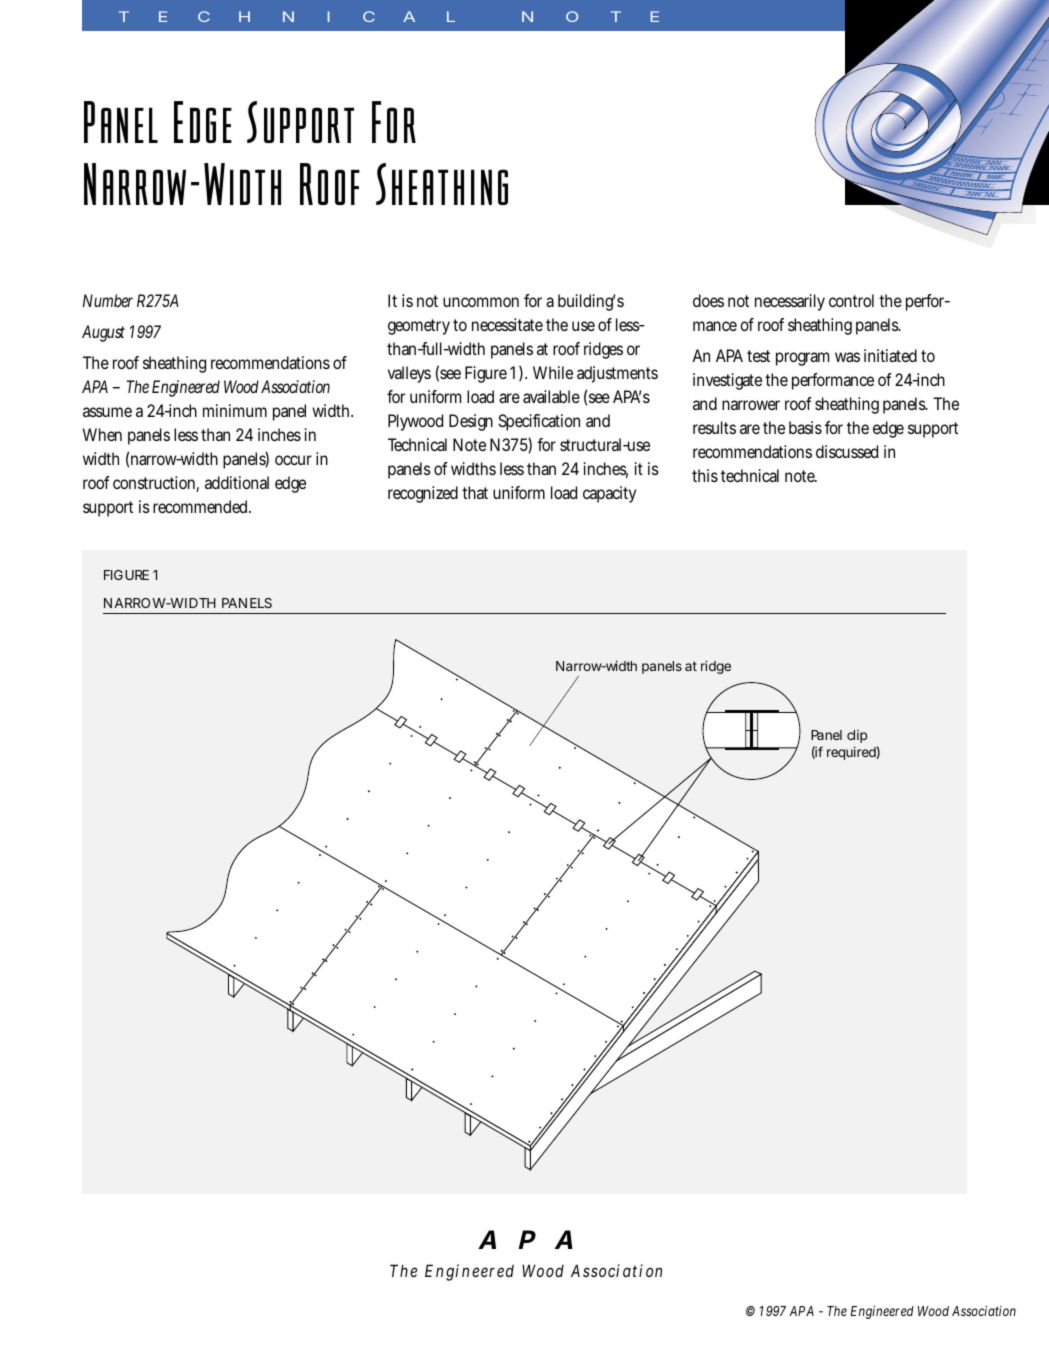 The height and width of the image is (1357, 1049). Describe the element at coordinates (705, 475) in the image. I see `this` at that location.
